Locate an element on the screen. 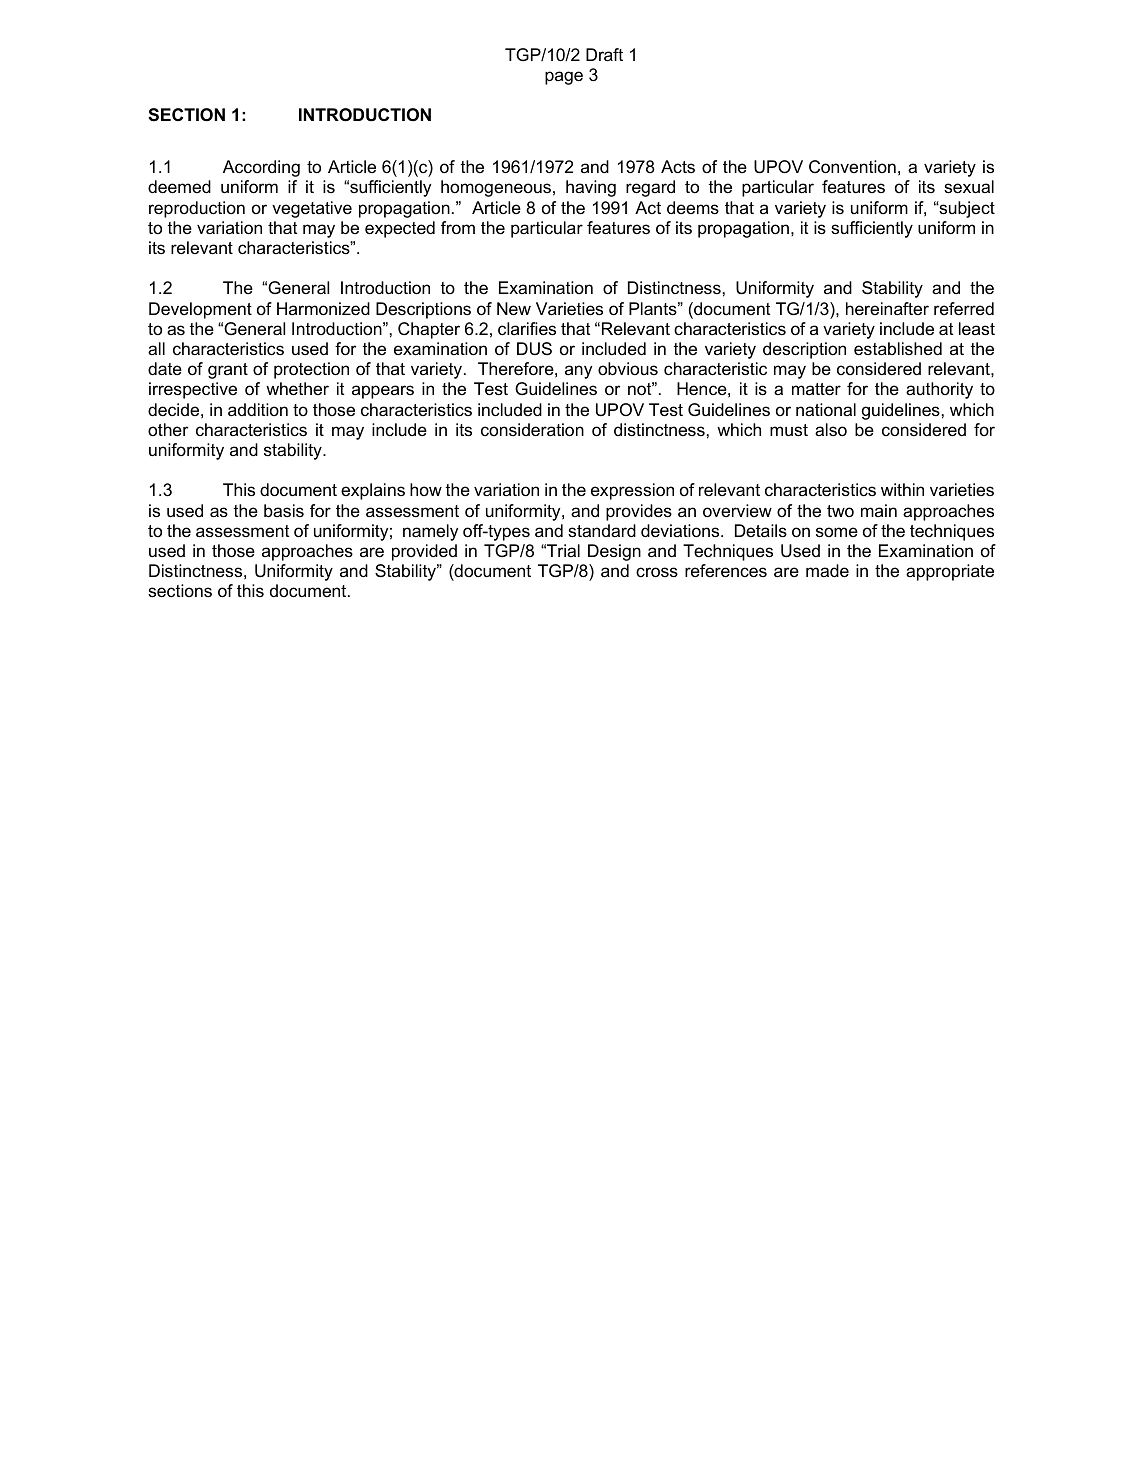  consideration is located at coordinates (532, 430).
